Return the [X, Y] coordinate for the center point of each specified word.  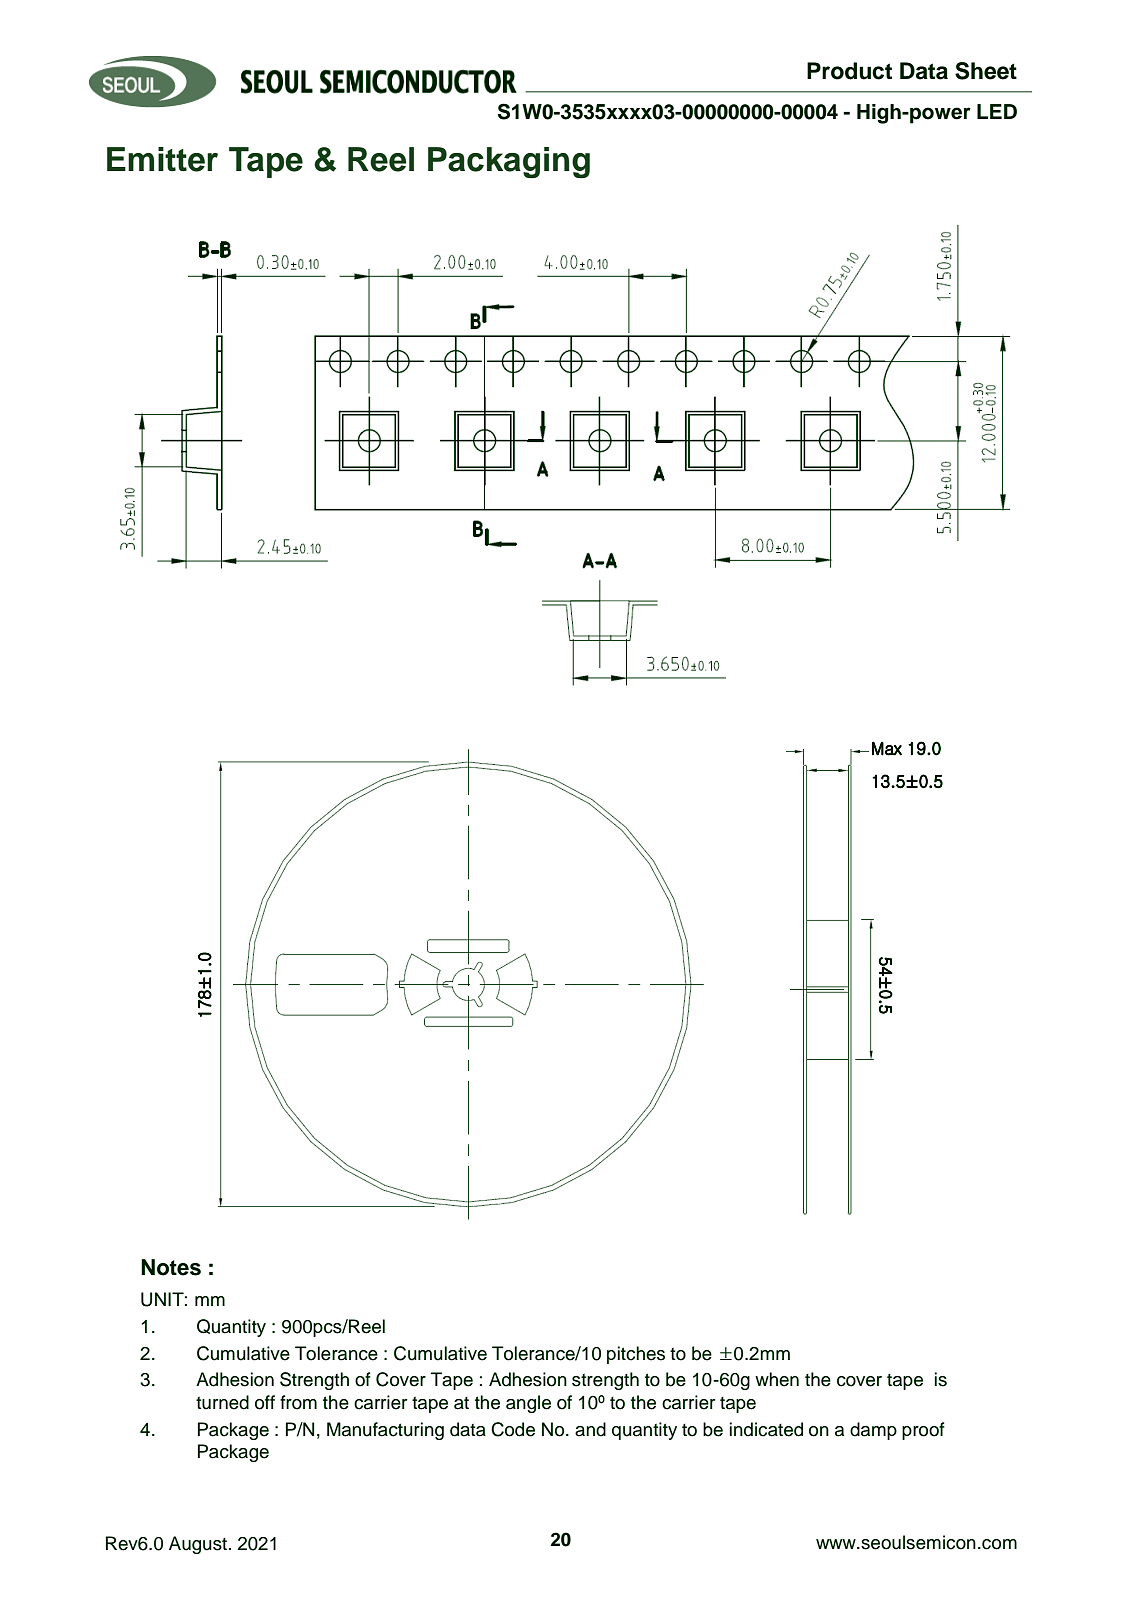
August [198, 1545]
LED [997, 111]
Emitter [162, 159]
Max [887, 748]
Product [849, 71]
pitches [636, 1355]
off [265, 1402]
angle [528, 1404]
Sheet [986, 71]
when [777, 1379]
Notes [171, 1267]
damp [873, 1431]
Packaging [509, 163]
